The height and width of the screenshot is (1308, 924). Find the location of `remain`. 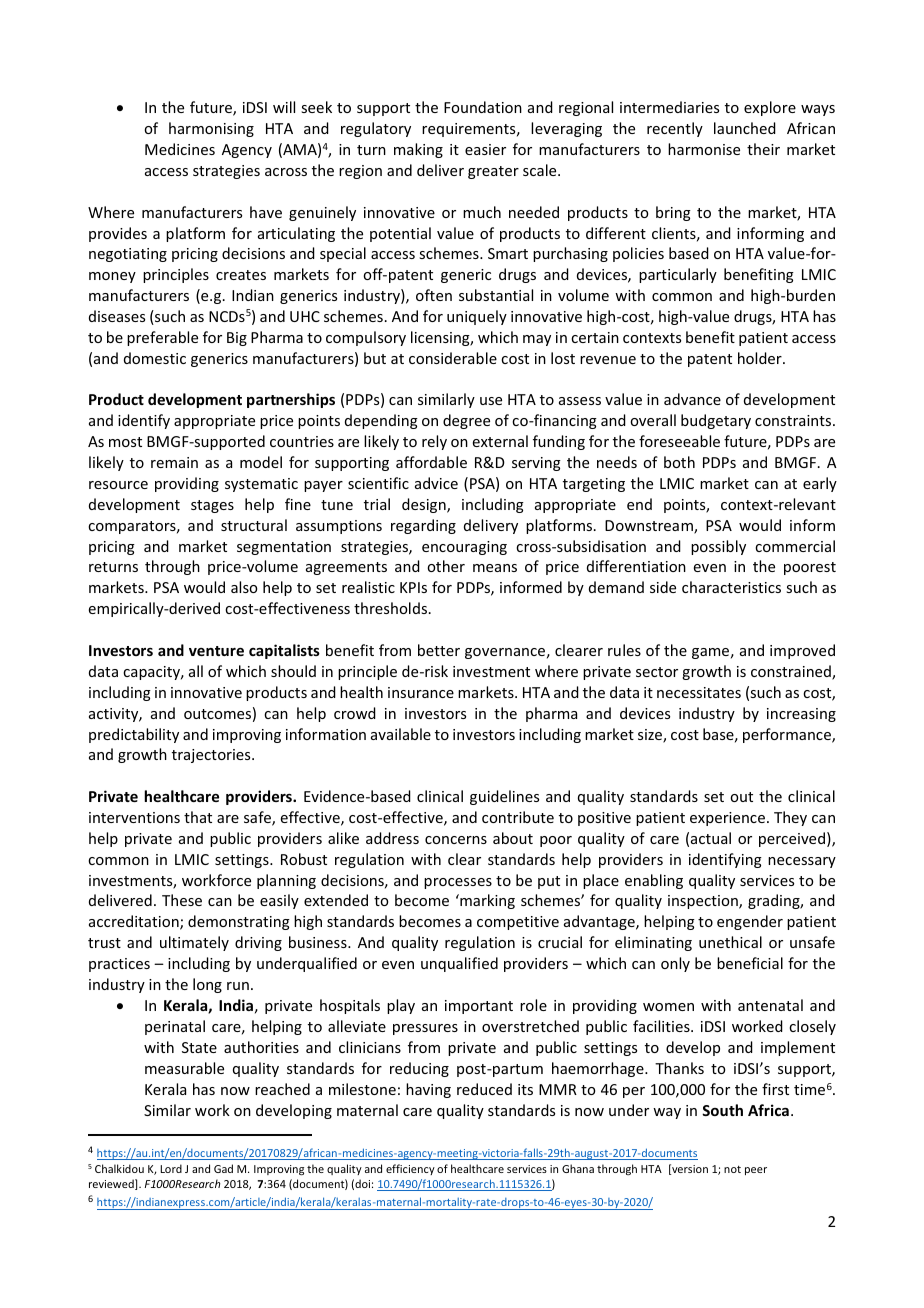

remain is located at coordinates (174, 462).
